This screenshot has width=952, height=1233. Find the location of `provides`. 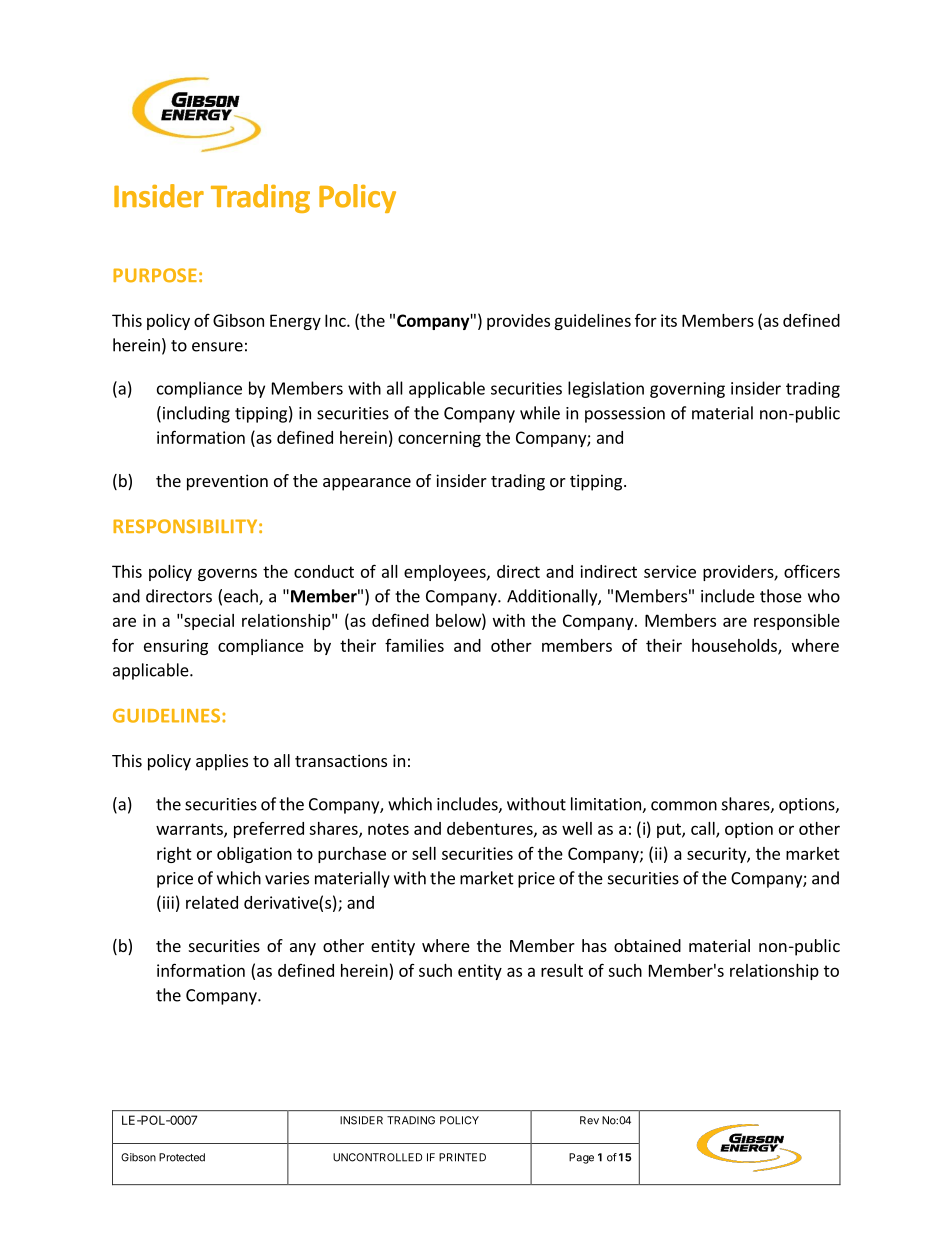

provides is located at coordinates (518, 322).
